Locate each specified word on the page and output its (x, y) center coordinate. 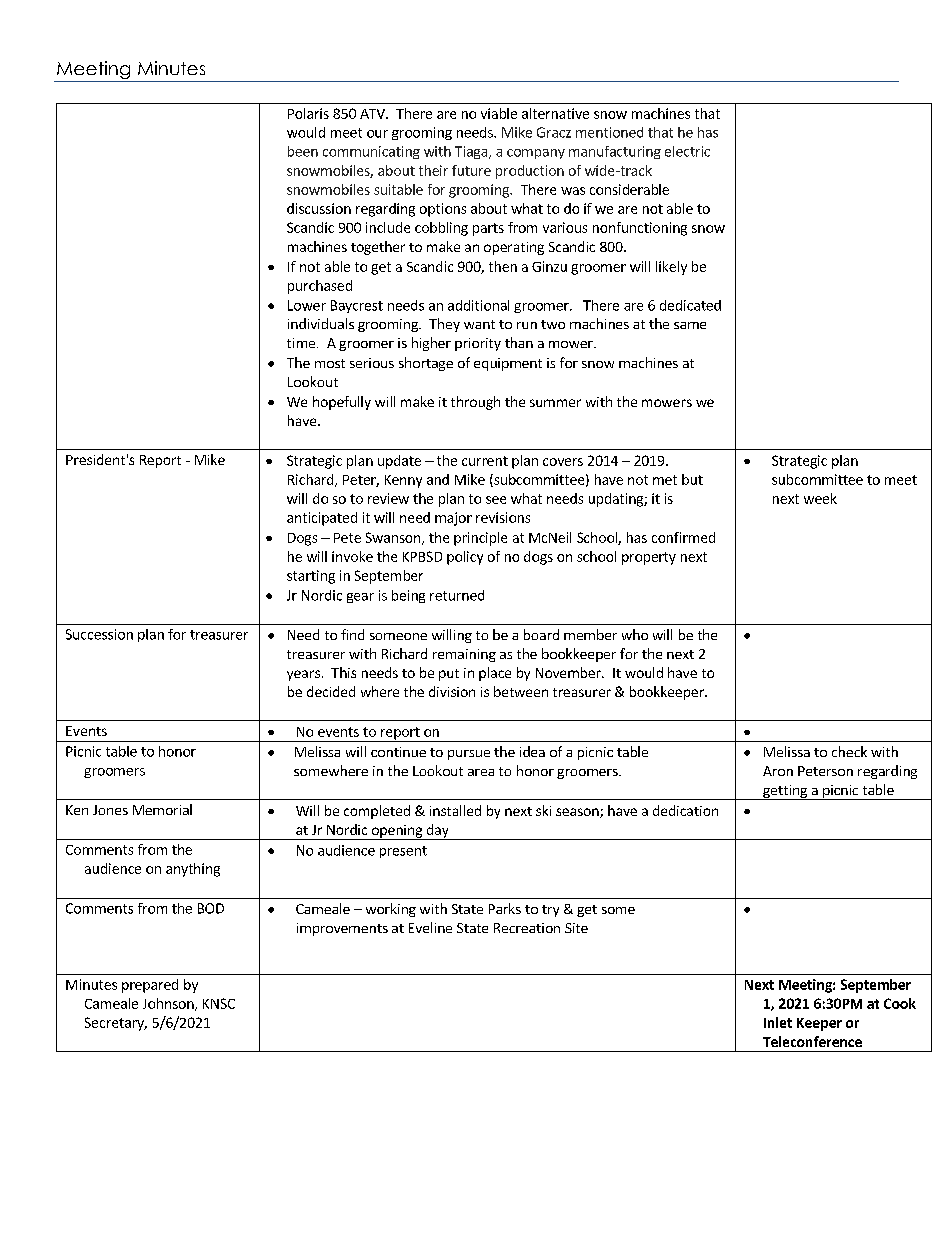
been (303, 151)
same (690, 325)
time (302, 343)
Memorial (162, 809)
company (536, 154)
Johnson (169, 1004)
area (481, 772)
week (820, 498)
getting (785, 792)
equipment (508, 364)
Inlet (778, 1022)
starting (311, 577)
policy (465, 558)
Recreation (527, 928)
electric (687, 151)
